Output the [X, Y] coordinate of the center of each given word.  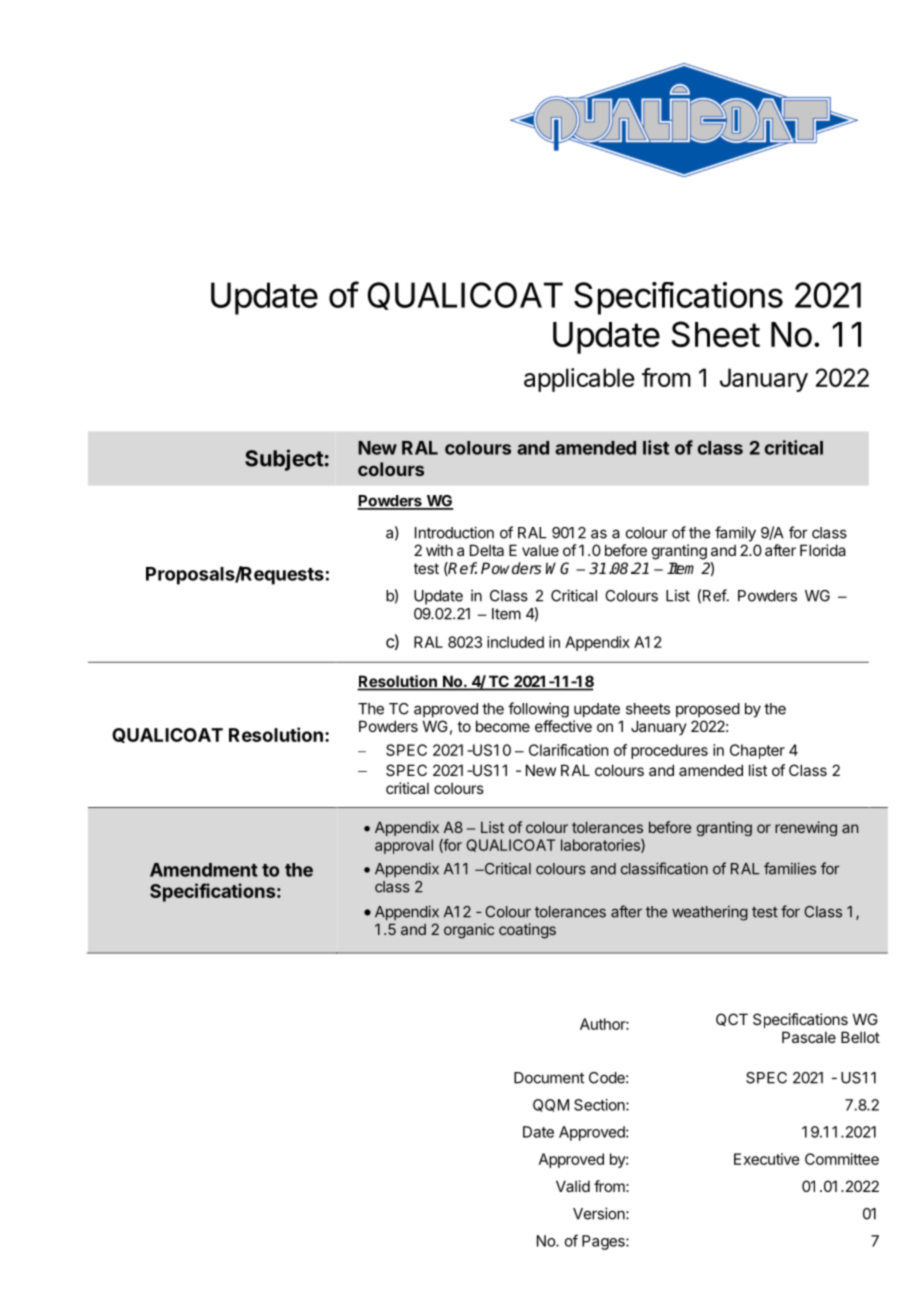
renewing [806, 828]
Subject [284, 460]
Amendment [204, 870]
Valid [573, 1186]
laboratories [601, 846]
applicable [579, 380]
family [735, 534]
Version [600, 1213]
